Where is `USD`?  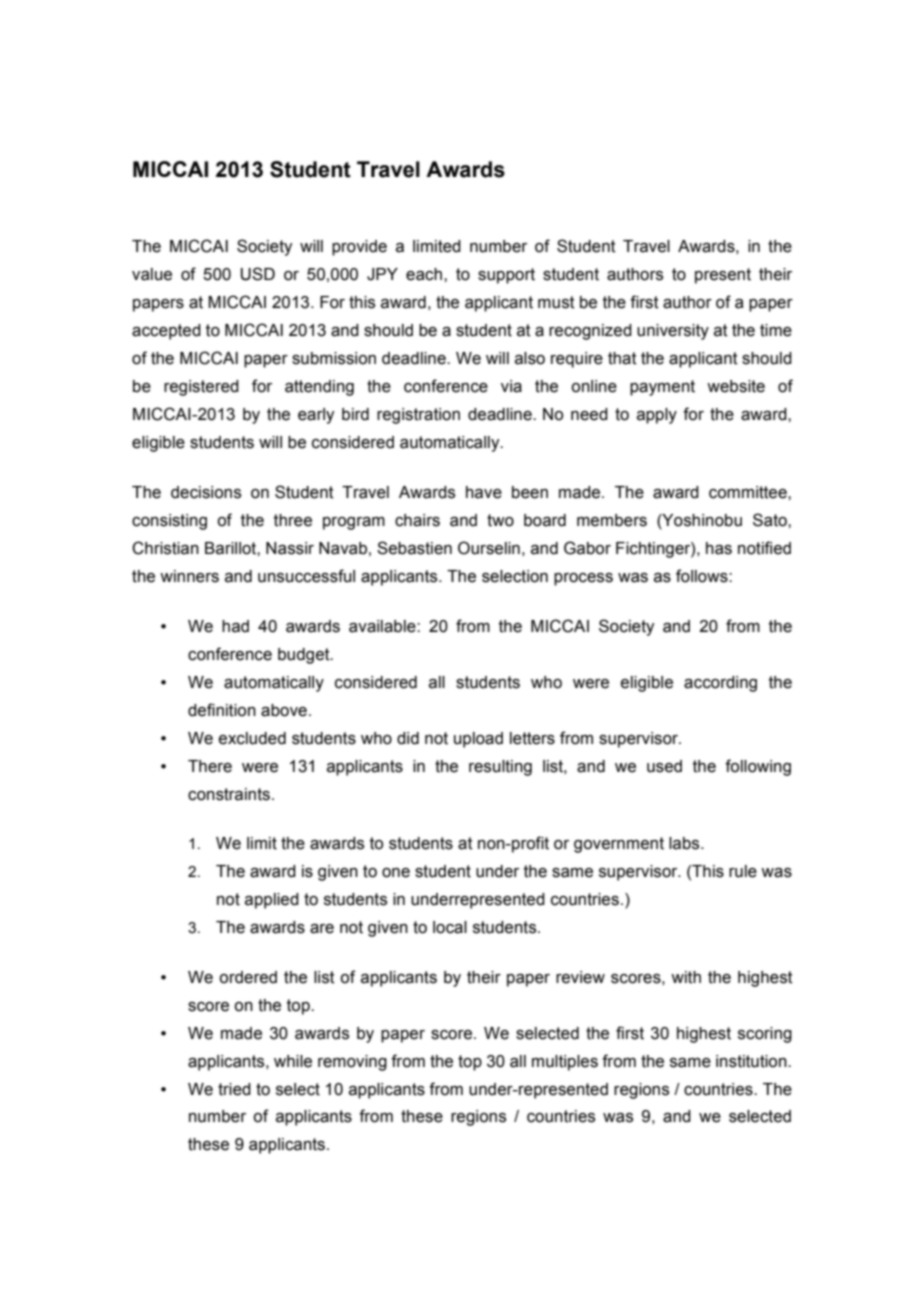 USD is located at coordinates (258, 274).
